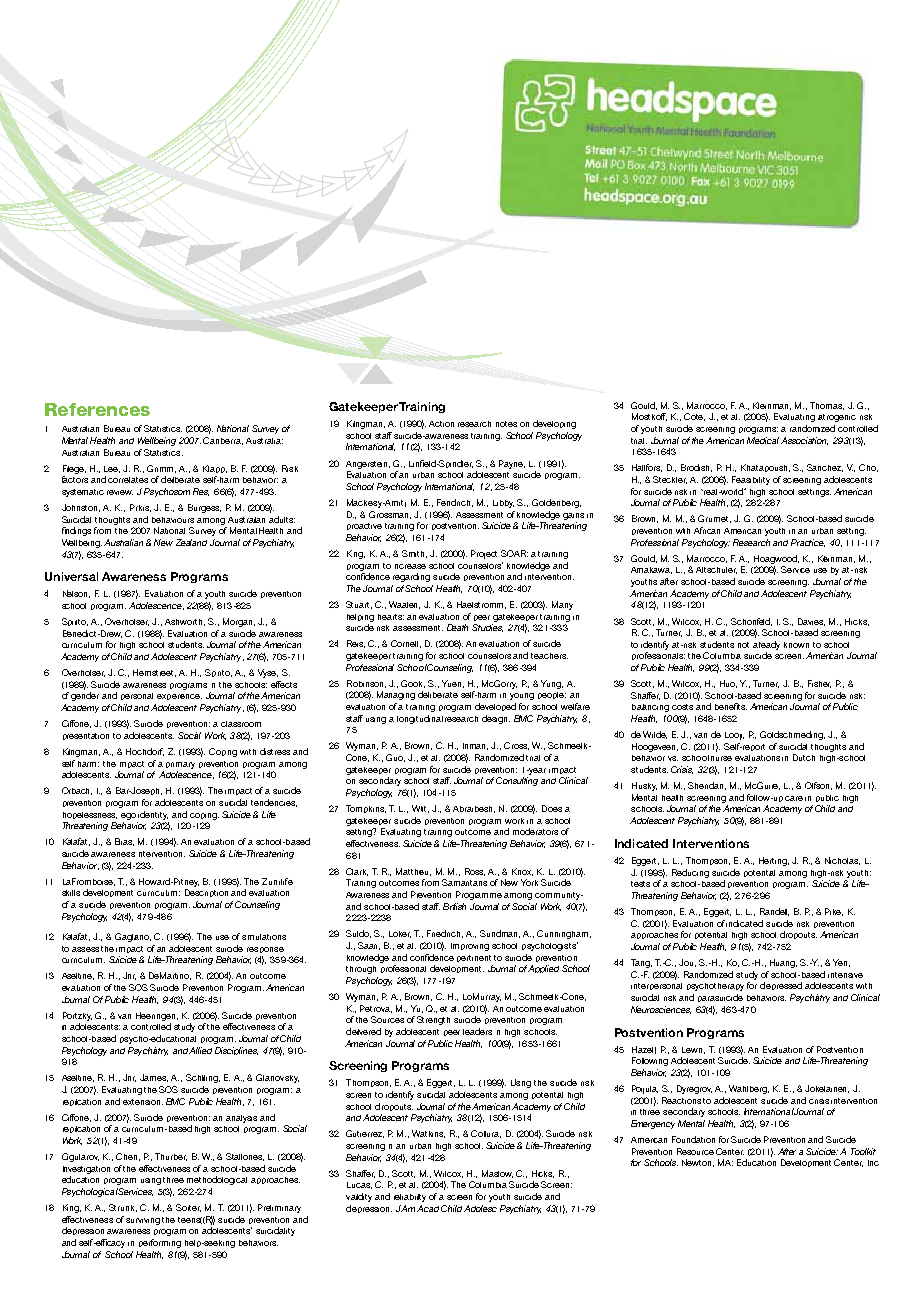 The image size is (924, 1308). I want to click on Allied, so click(200, 1050).
